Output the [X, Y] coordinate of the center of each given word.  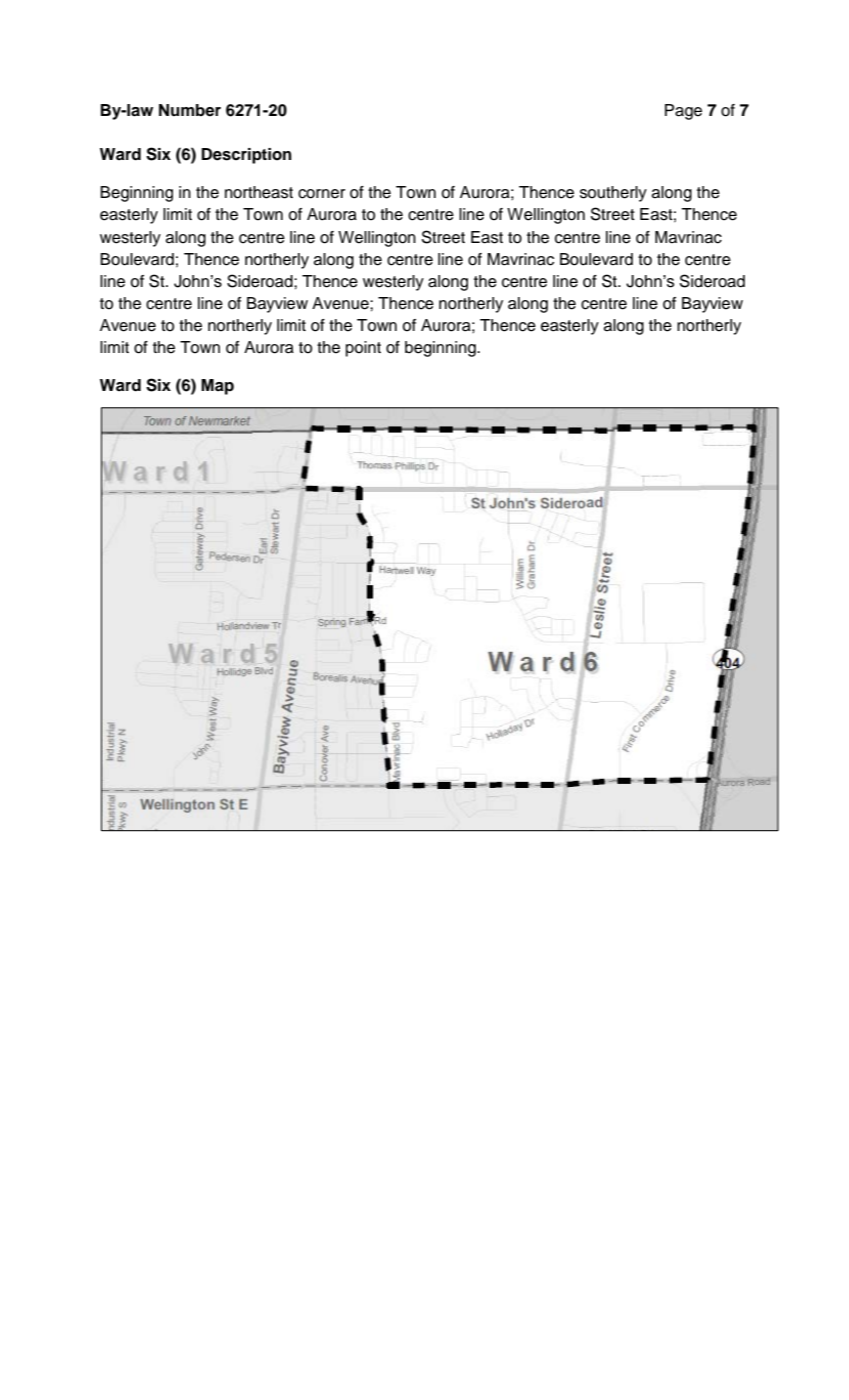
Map [217, 387]
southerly [613, 194]
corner [321, 194]
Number [190, 110]
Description [247, 156]
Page [683, 112]
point [363, 349]
